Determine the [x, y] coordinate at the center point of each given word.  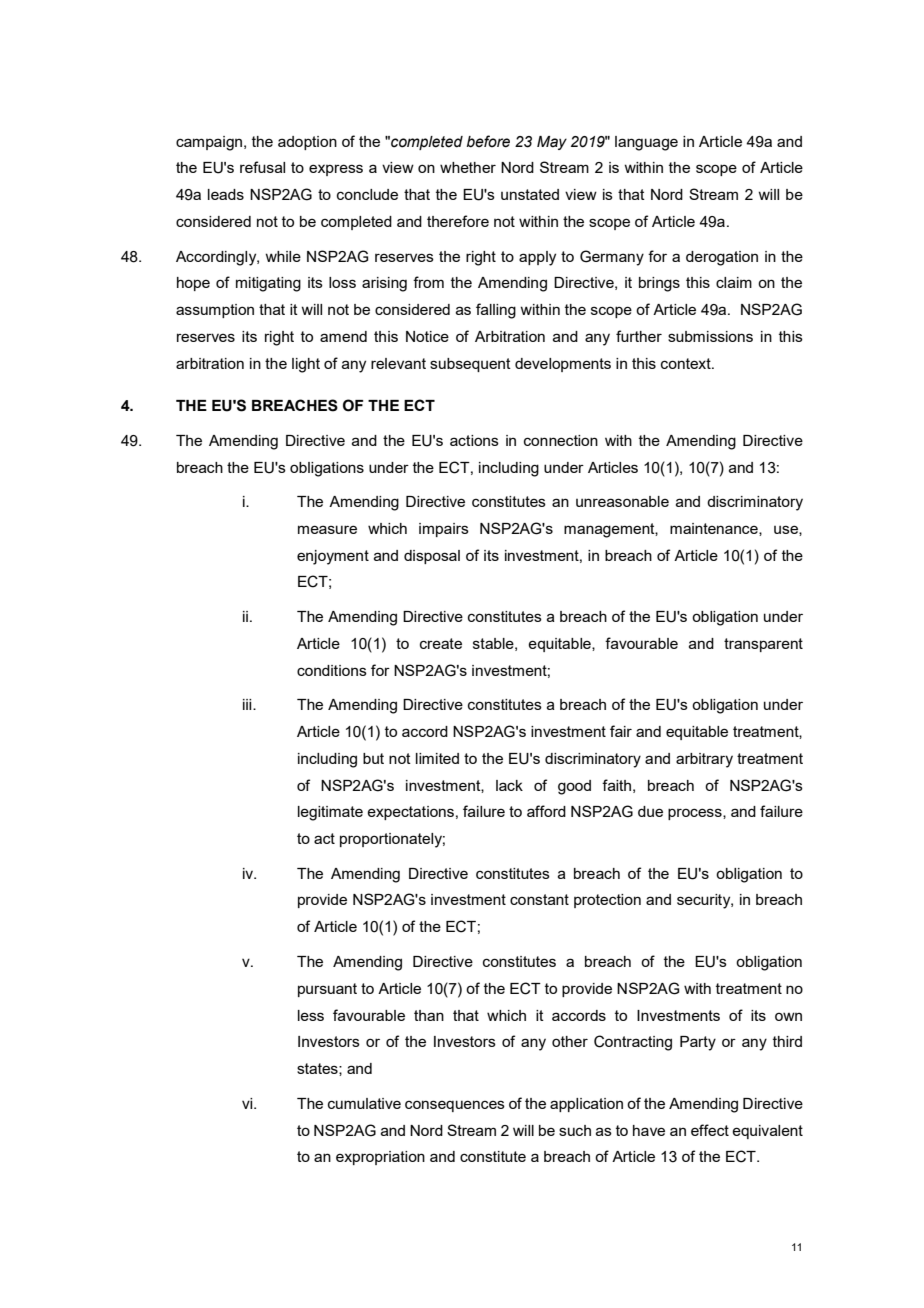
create [441, 643]
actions [474, 440]
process [696, 814]
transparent [763, 645]
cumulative [364, 1103]
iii [248, 704]
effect [710, 1130]
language [646, 143]
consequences [455, 1106]
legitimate [330, 813]
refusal [262, 167]
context [687, 363]
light [306, 365]
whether [468, 167]
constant [539, 899]
